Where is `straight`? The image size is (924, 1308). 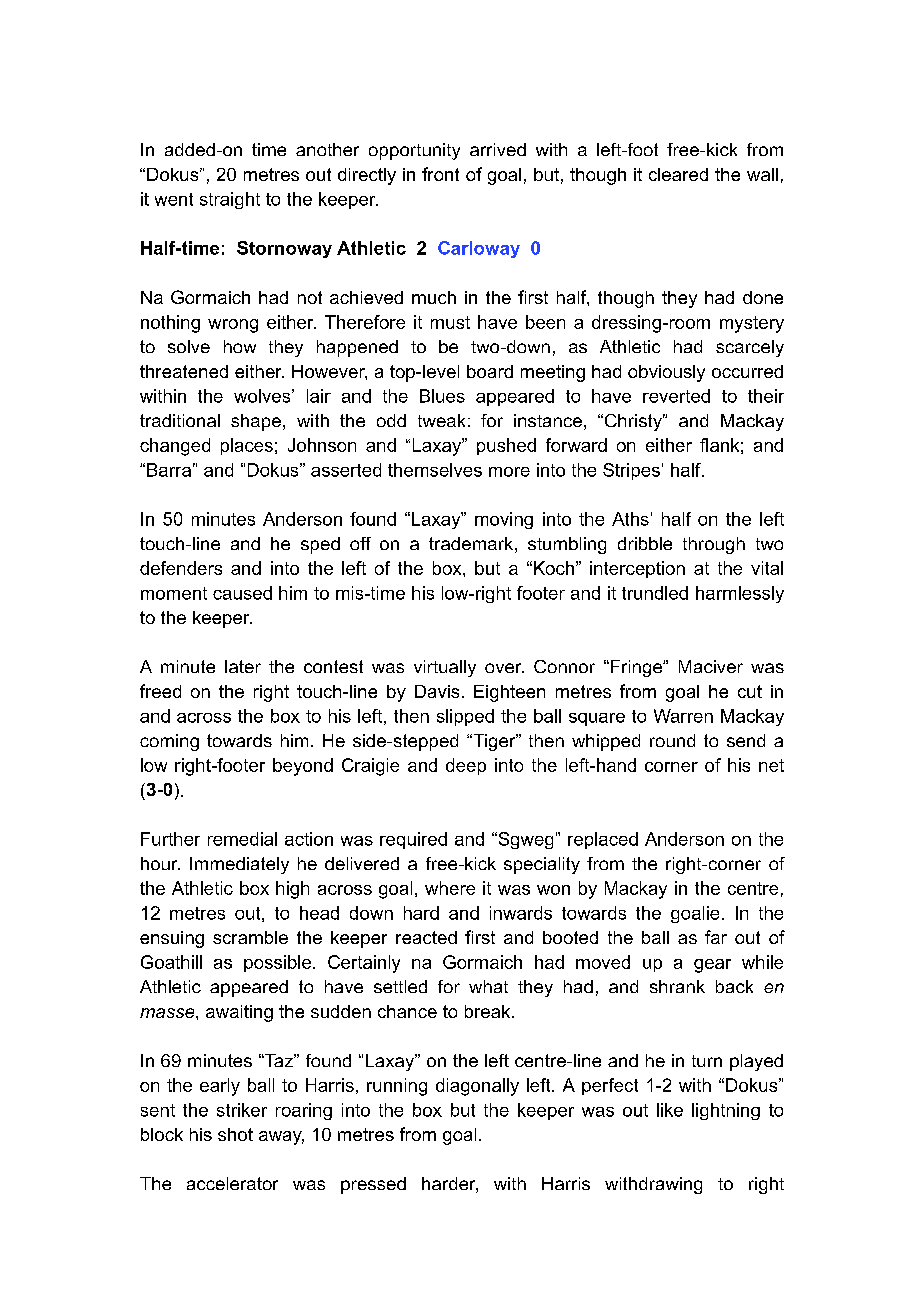
straight is located at coordinates (230, 200).
